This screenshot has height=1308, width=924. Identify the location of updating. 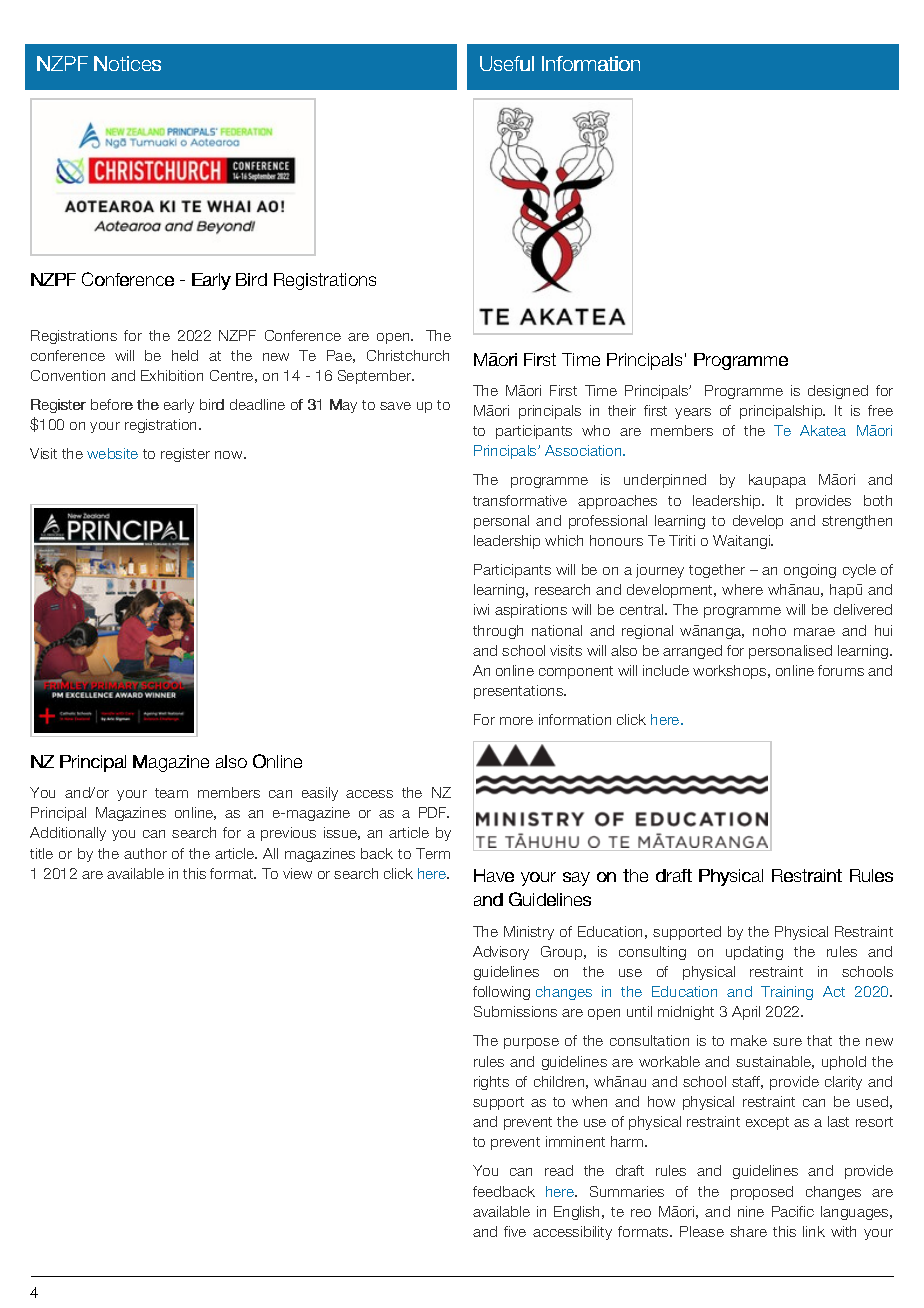
(754, 953).
